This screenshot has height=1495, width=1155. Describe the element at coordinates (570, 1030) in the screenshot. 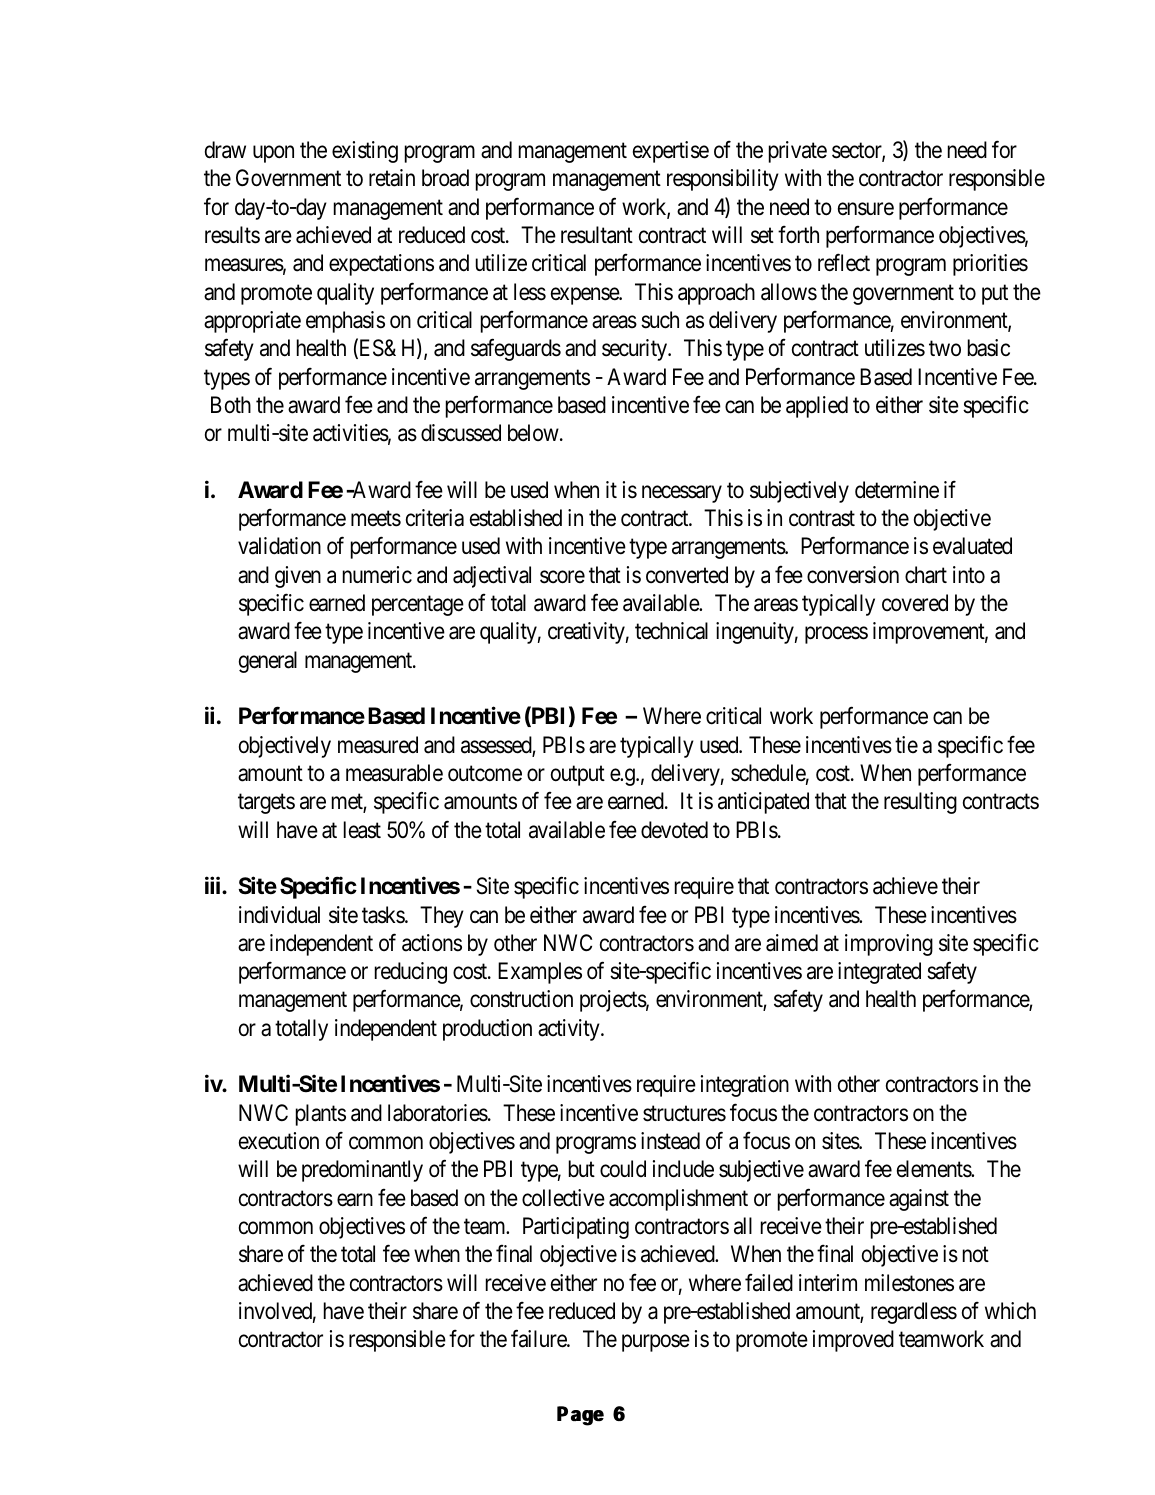

I see `activity` at that location.
